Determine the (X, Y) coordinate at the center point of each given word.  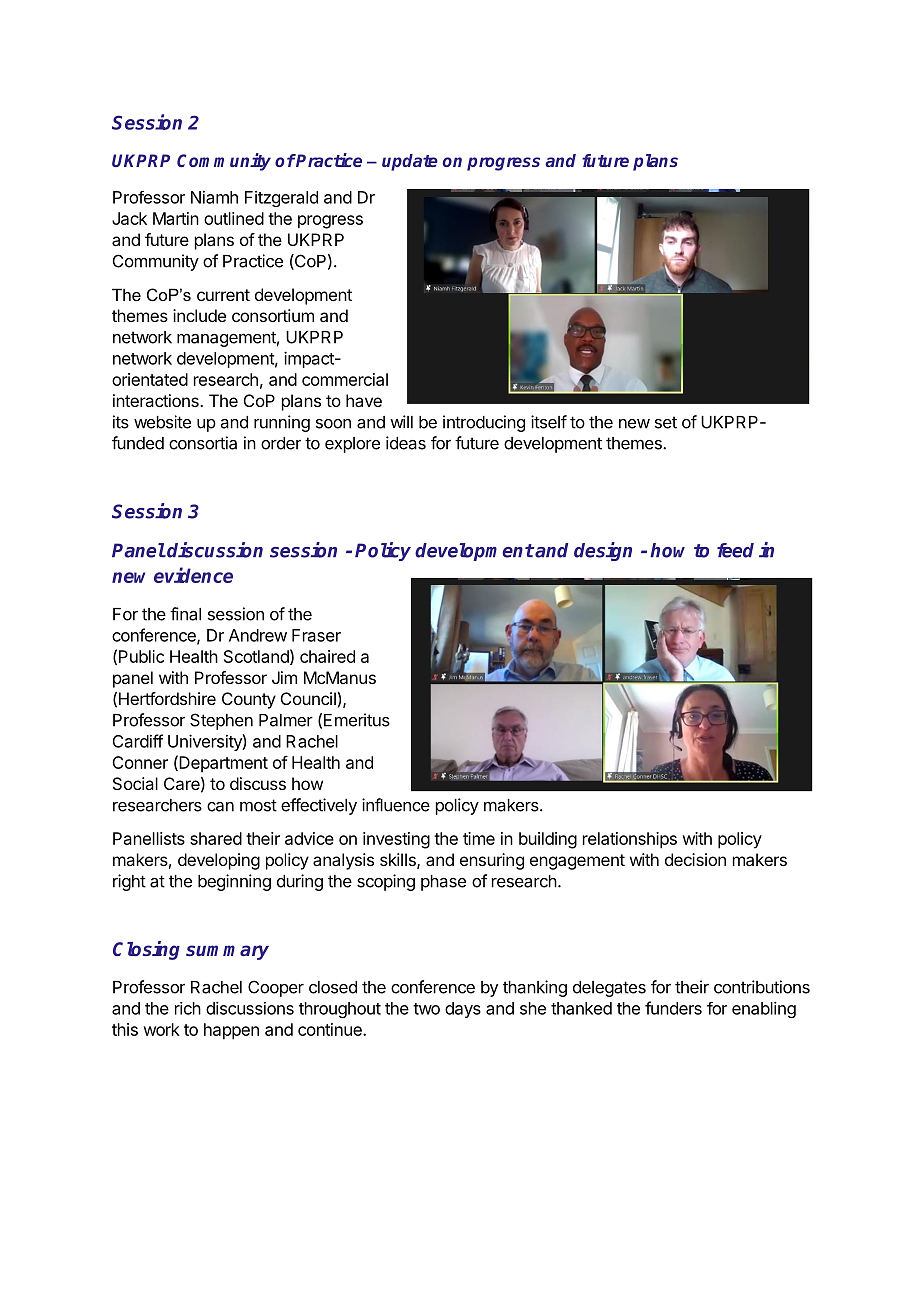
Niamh (214, 197)
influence (396, 805)
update (410, 162)
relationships (630, 840)
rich (188, 1008)
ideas (406, 443)
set (666, 422)
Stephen (221, 721)
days (463, 1010)
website (162, 422)
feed (735, 550)
